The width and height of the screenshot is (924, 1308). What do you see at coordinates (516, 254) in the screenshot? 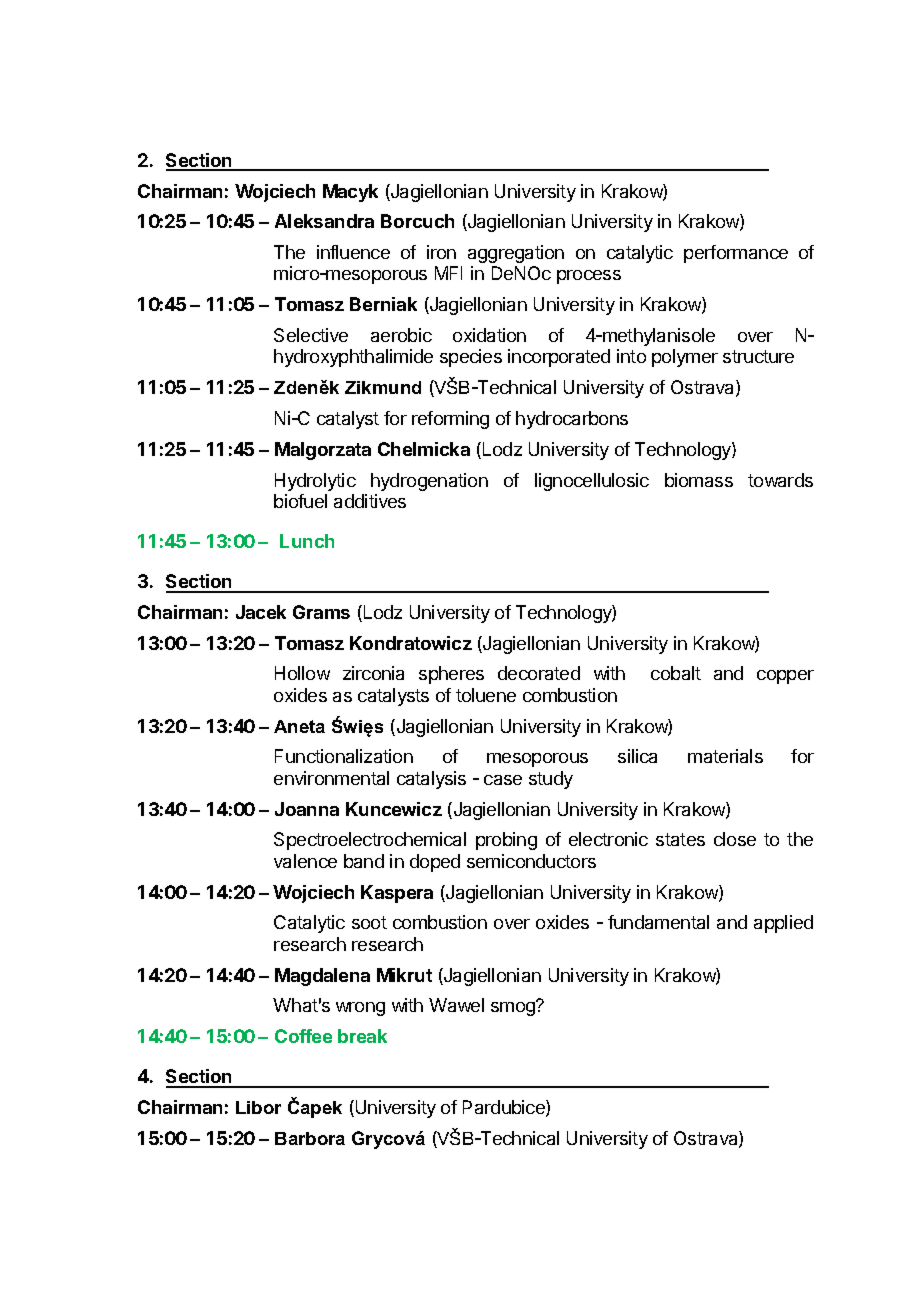
I see `aggregation` at bounding box center [516, 254].
